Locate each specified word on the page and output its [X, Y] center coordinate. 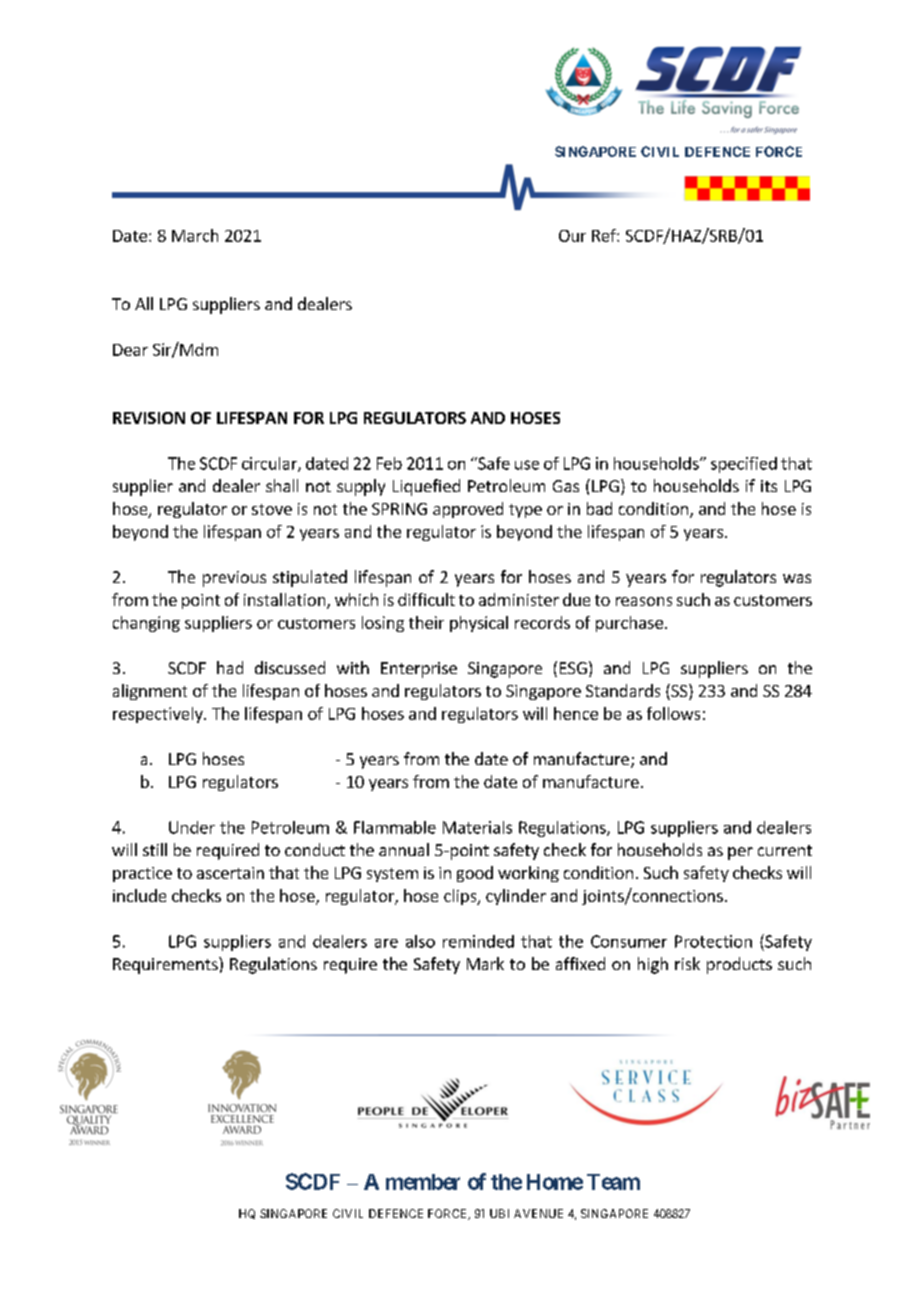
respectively [159, 715]
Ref [605, 235]
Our [572, 236]
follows [673, 713]
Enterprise [419, 670]
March [195, 235]
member [423, 1182]
